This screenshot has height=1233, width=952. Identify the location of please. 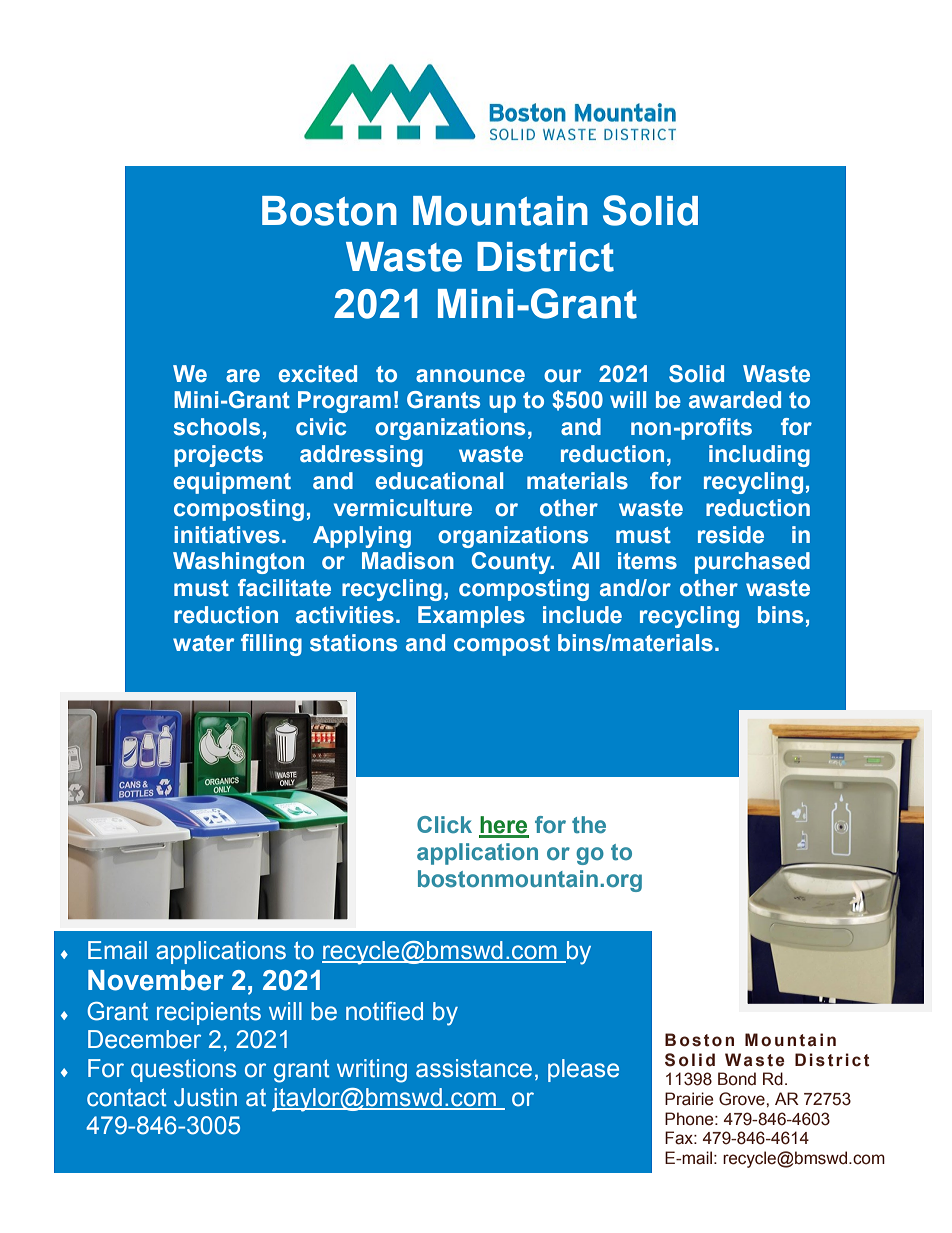
(583, 1070).
